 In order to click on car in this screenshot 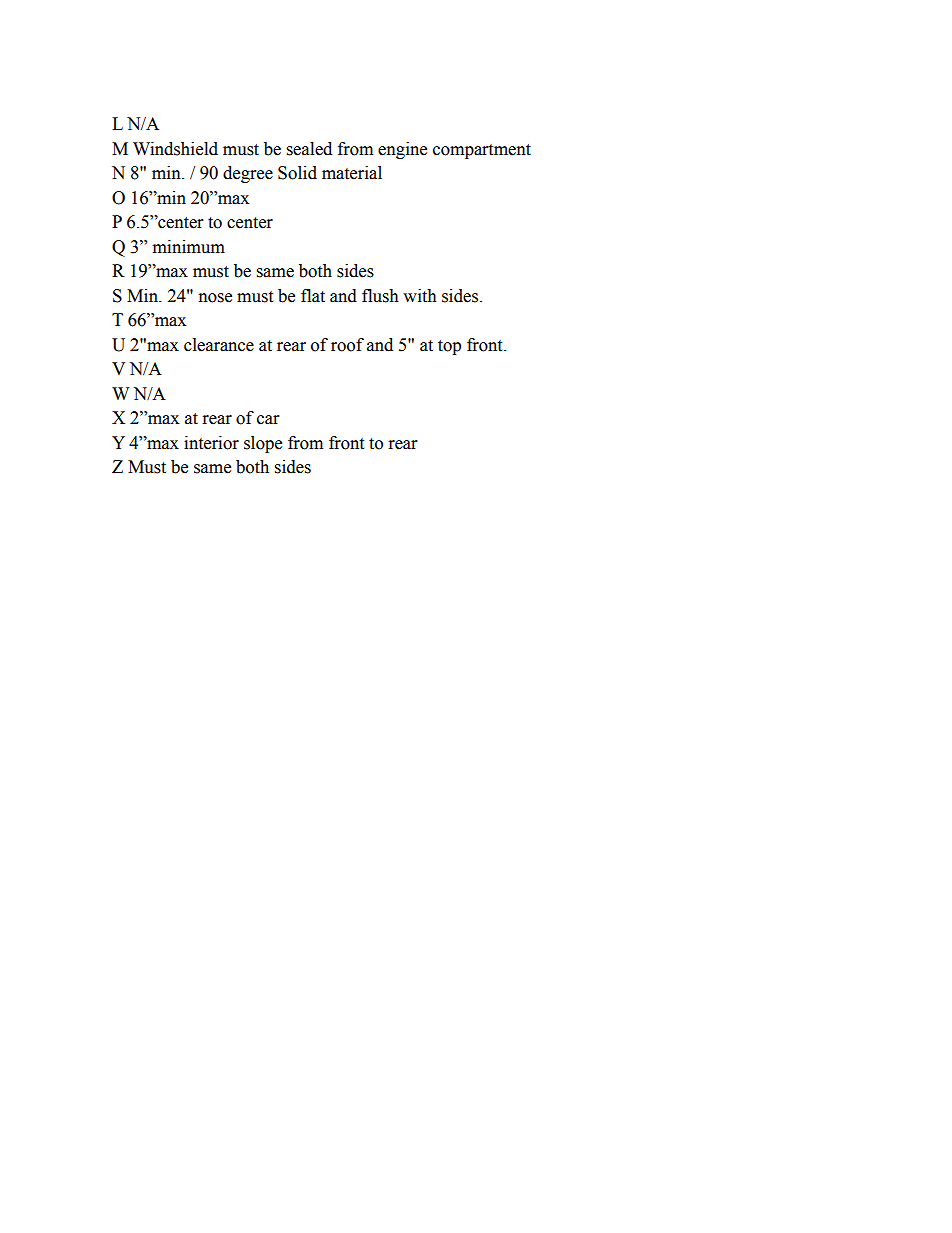, I will do `click(268, 420)`.
